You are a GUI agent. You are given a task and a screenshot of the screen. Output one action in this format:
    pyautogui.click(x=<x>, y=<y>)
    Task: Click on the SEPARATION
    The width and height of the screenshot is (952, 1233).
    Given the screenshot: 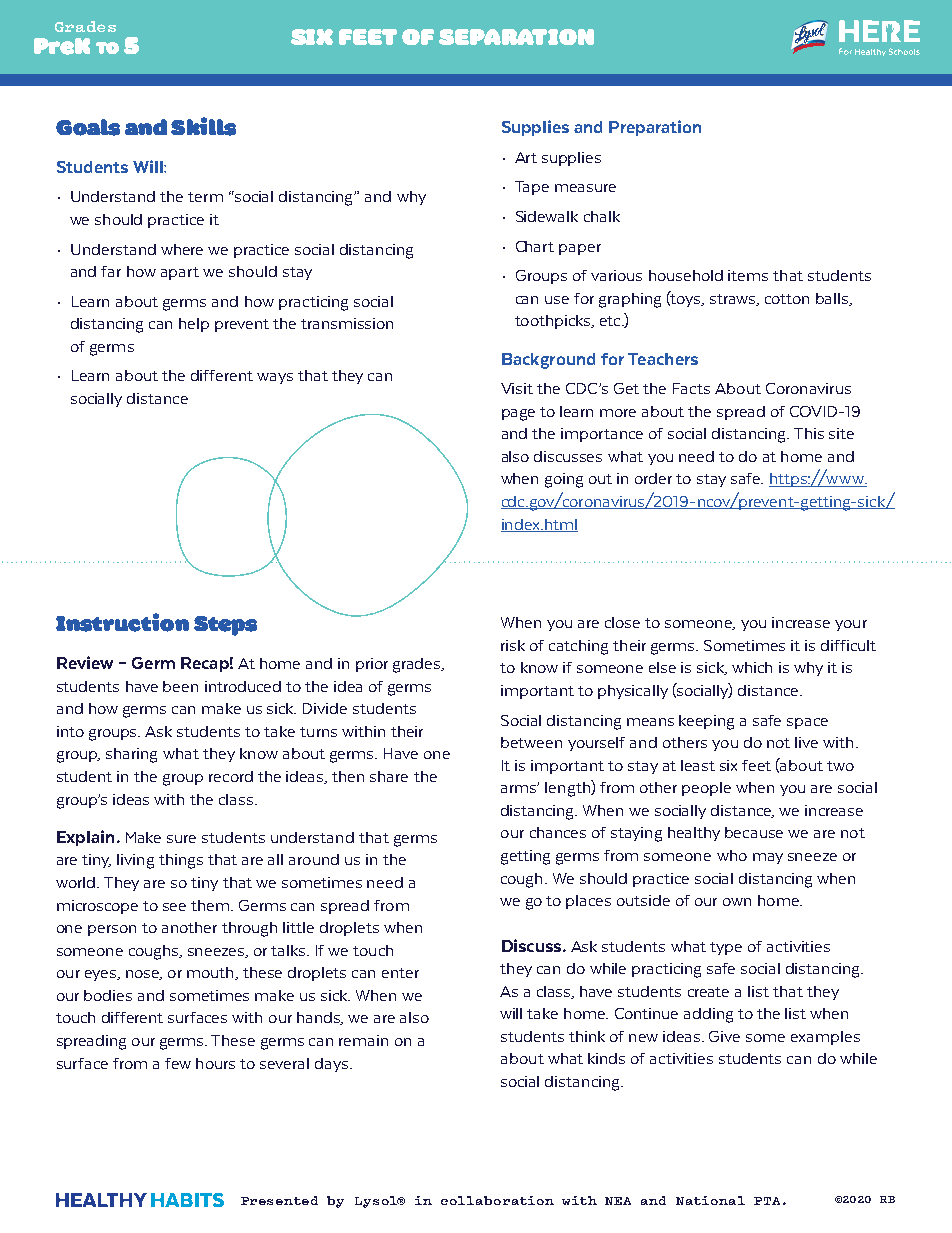 What is the action you would take?
    pyautogui.click(x=516, y=37)
